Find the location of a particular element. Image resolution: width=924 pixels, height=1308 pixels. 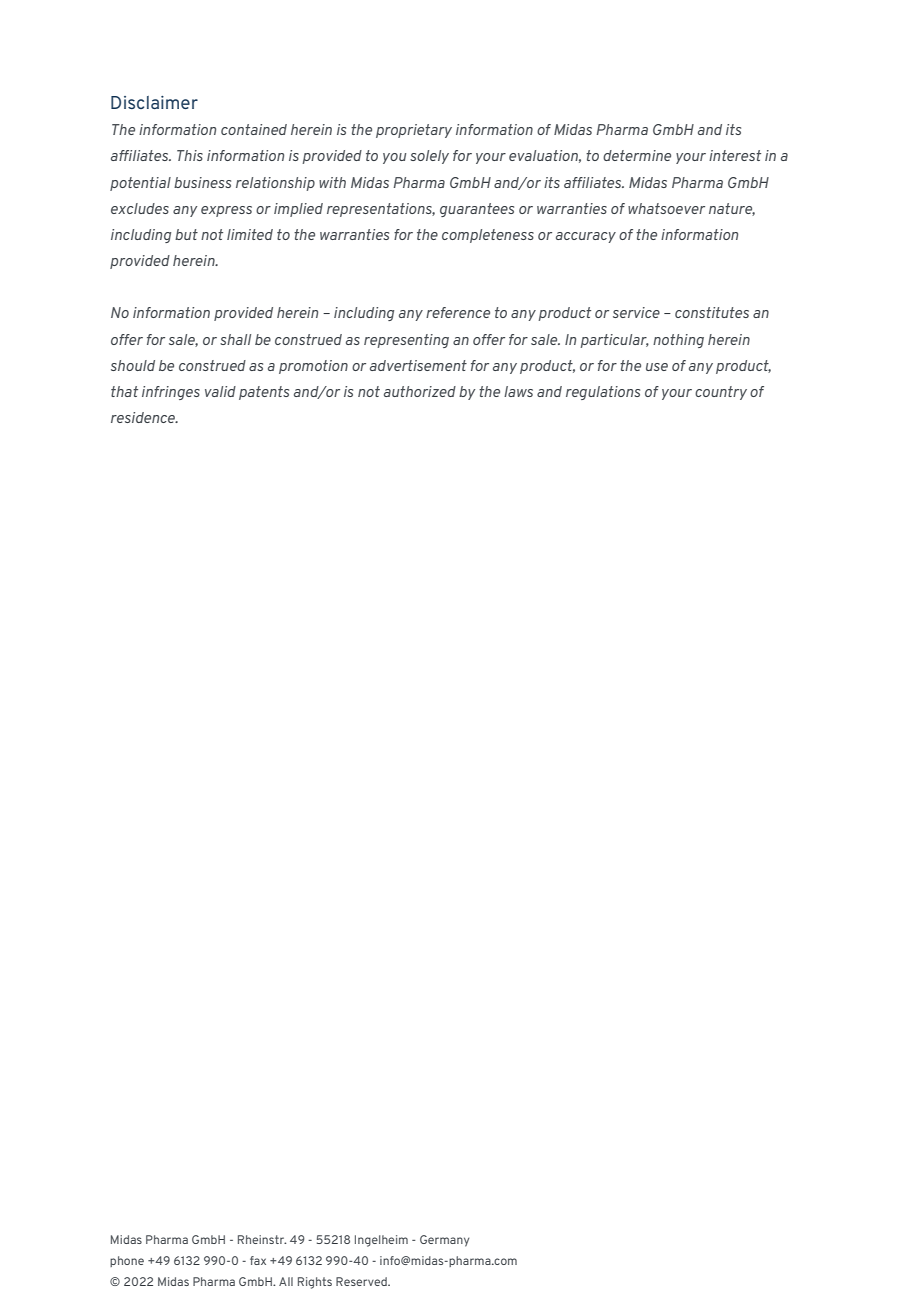

Ingelheim is located at coordinates (381, 1241).
